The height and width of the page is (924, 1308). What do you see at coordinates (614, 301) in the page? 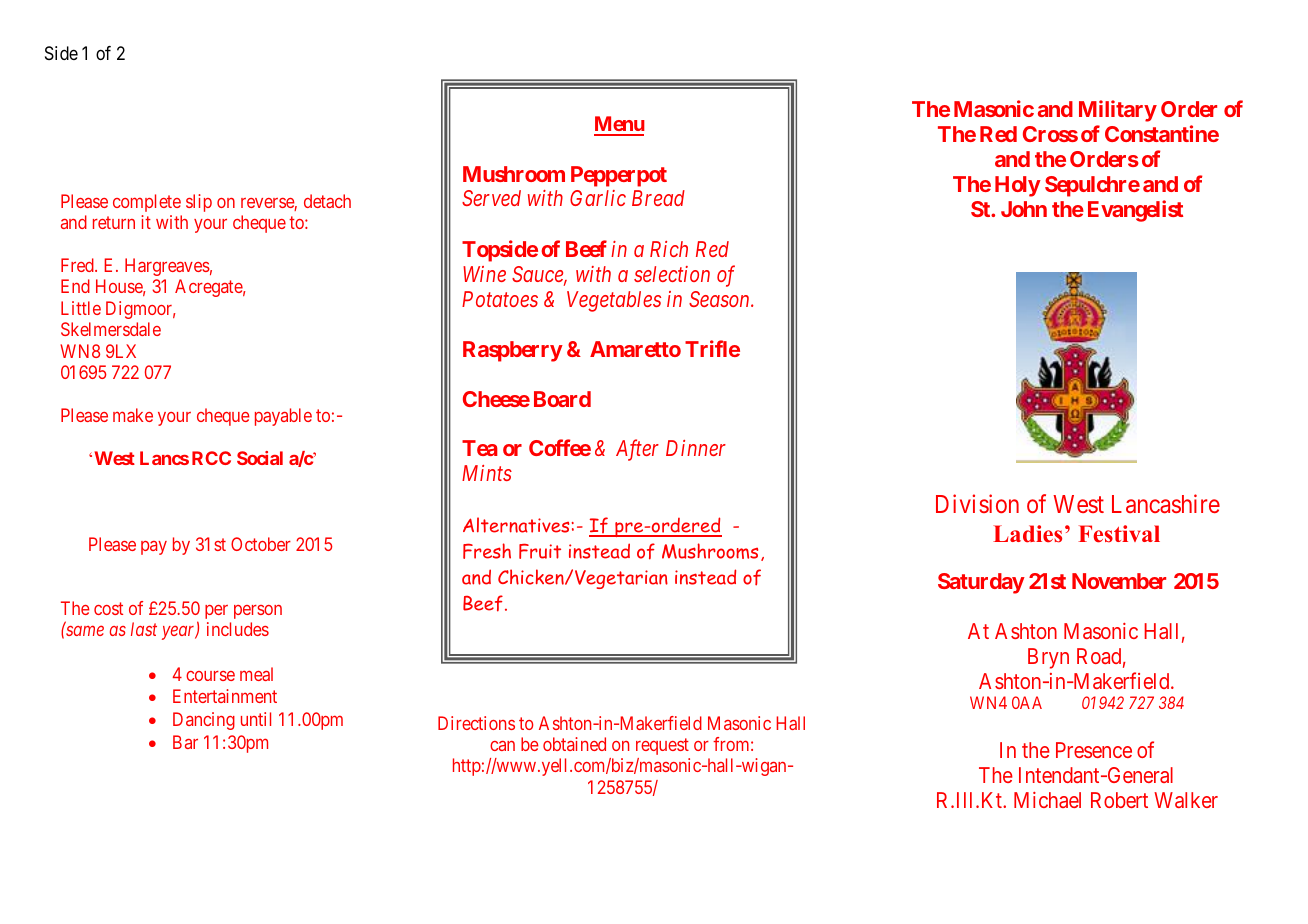
I see `Vegetables` at bounding box center [614, 301].
